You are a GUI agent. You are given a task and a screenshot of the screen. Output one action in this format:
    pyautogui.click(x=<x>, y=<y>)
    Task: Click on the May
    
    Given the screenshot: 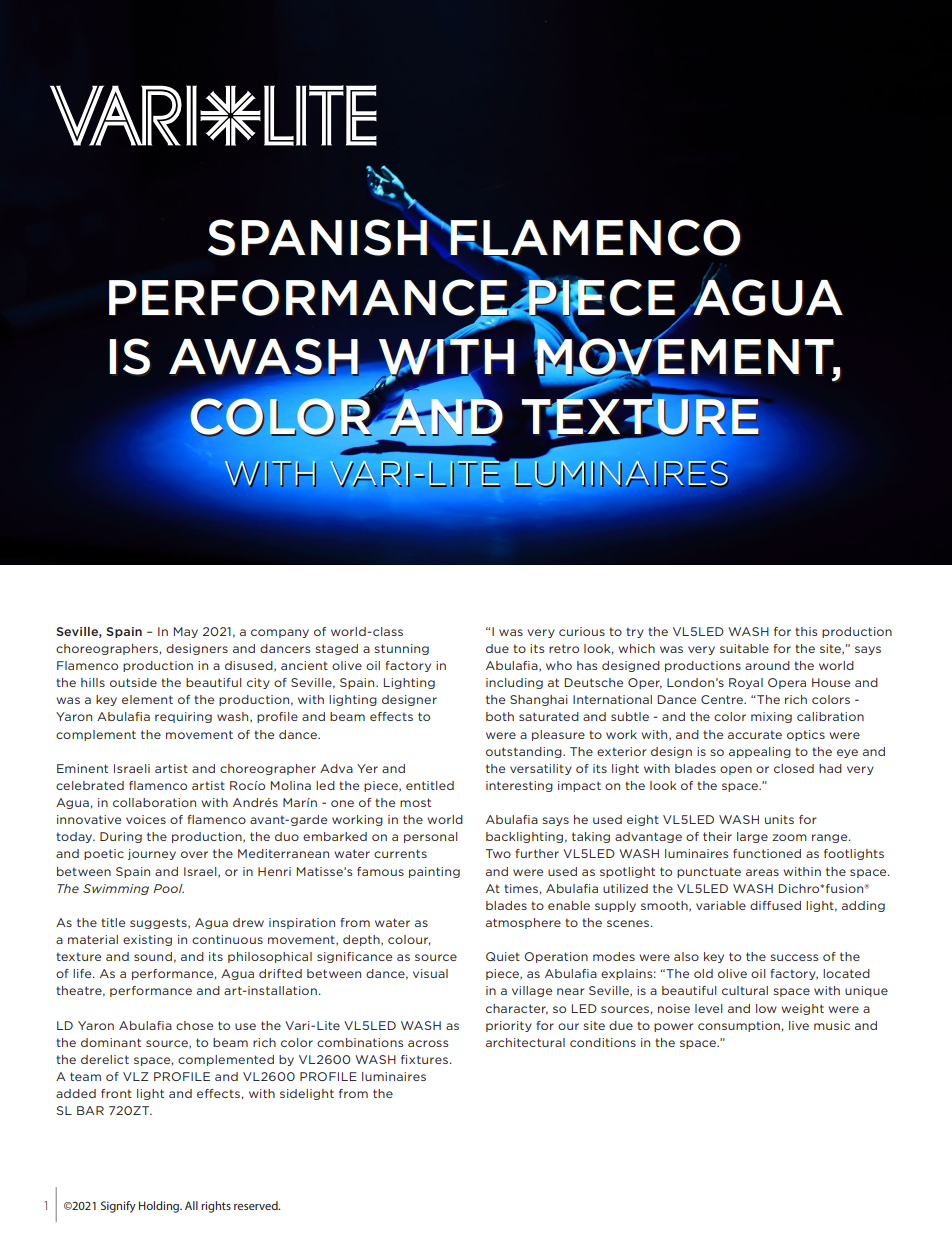 What is the action you would take?
    pyautogui.click(x=186, y=632)
